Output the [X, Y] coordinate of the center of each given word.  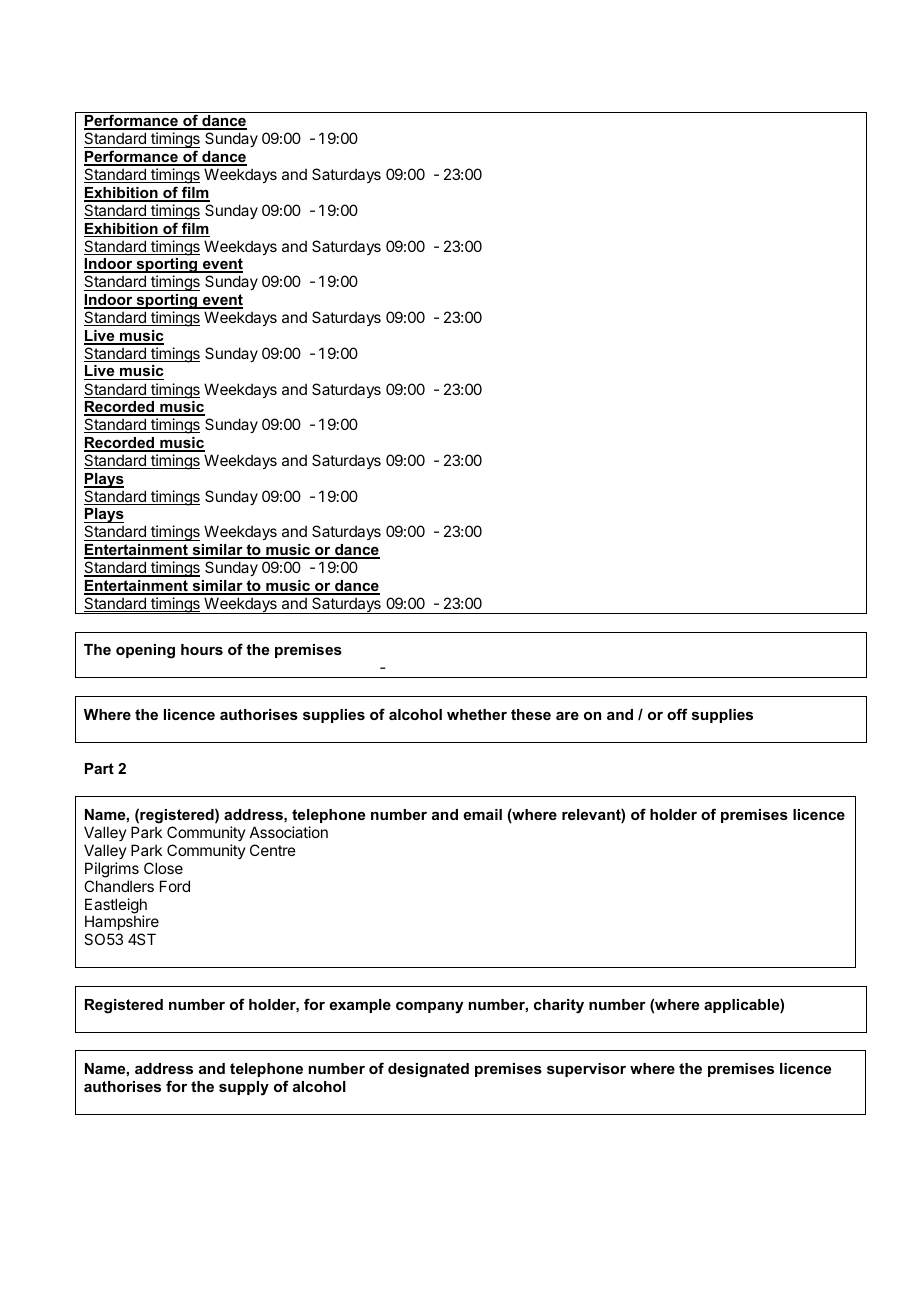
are [567, 716]
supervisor [586, 1070]
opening [145, 651]
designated [428, 1070]
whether [477, 714]
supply [244, 1088]
